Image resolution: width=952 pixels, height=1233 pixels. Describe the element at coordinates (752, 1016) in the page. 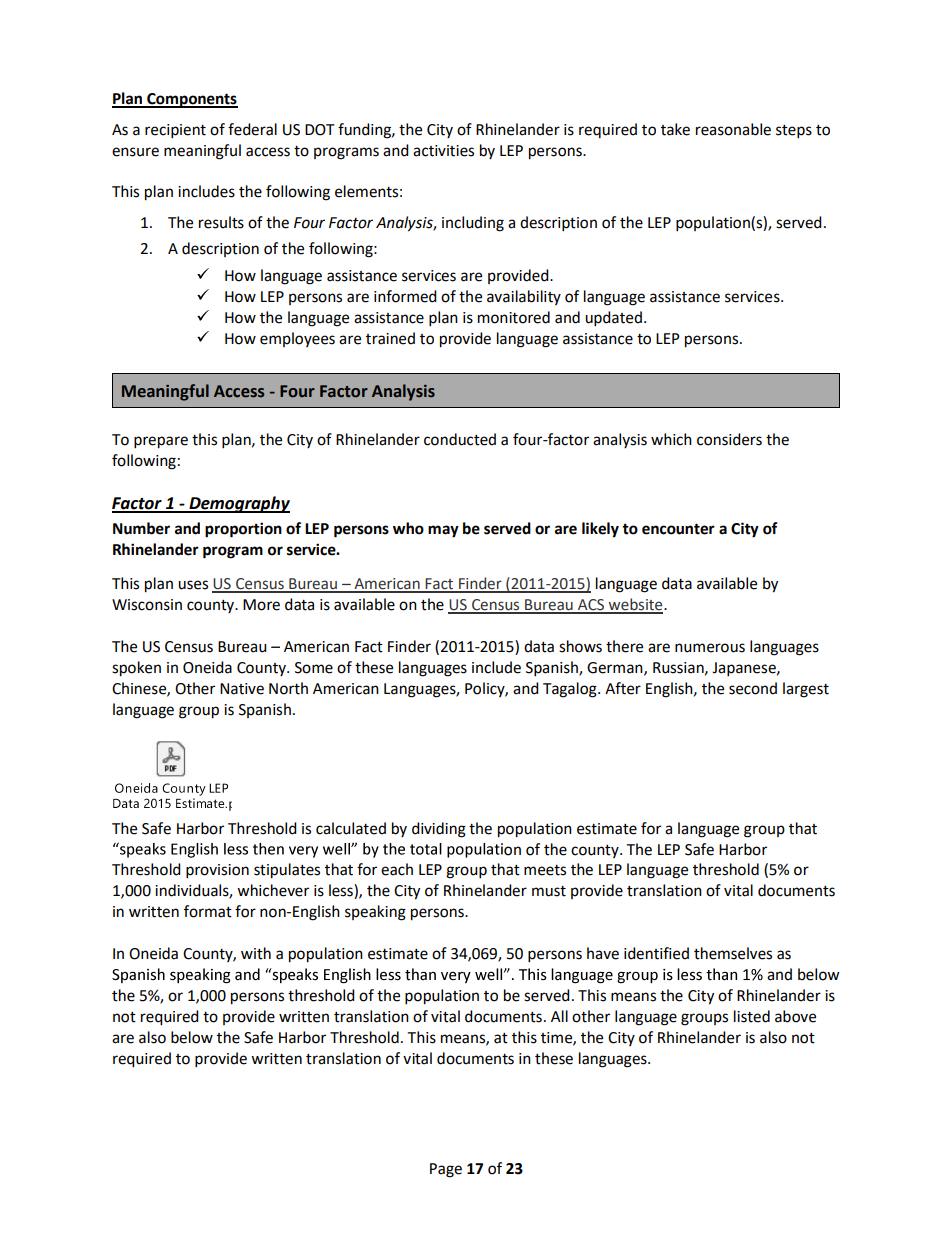

I see `listed` at that location.
